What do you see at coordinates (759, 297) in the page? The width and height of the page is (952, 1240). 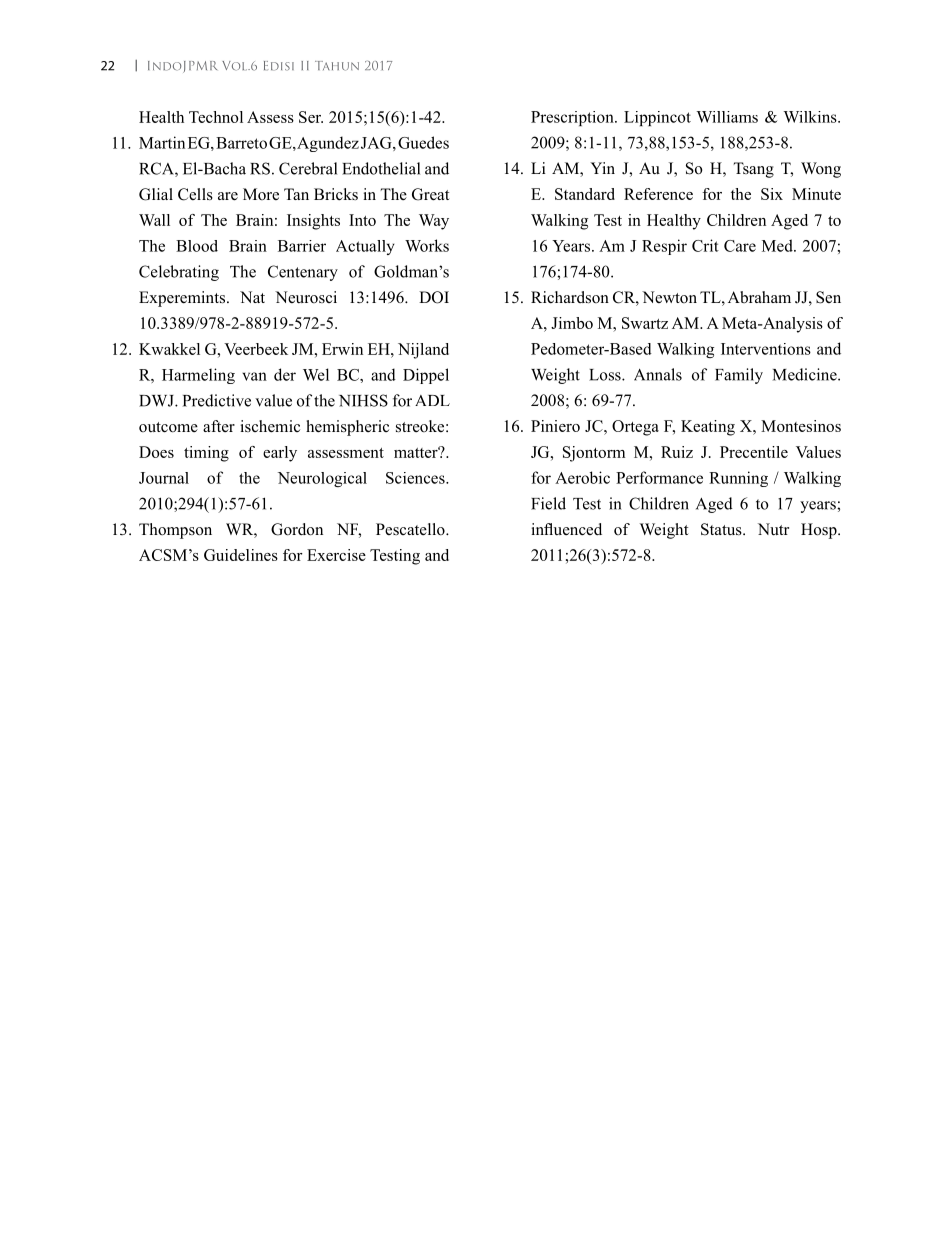 I see `Abraham` at bounding box center [759, 297].
